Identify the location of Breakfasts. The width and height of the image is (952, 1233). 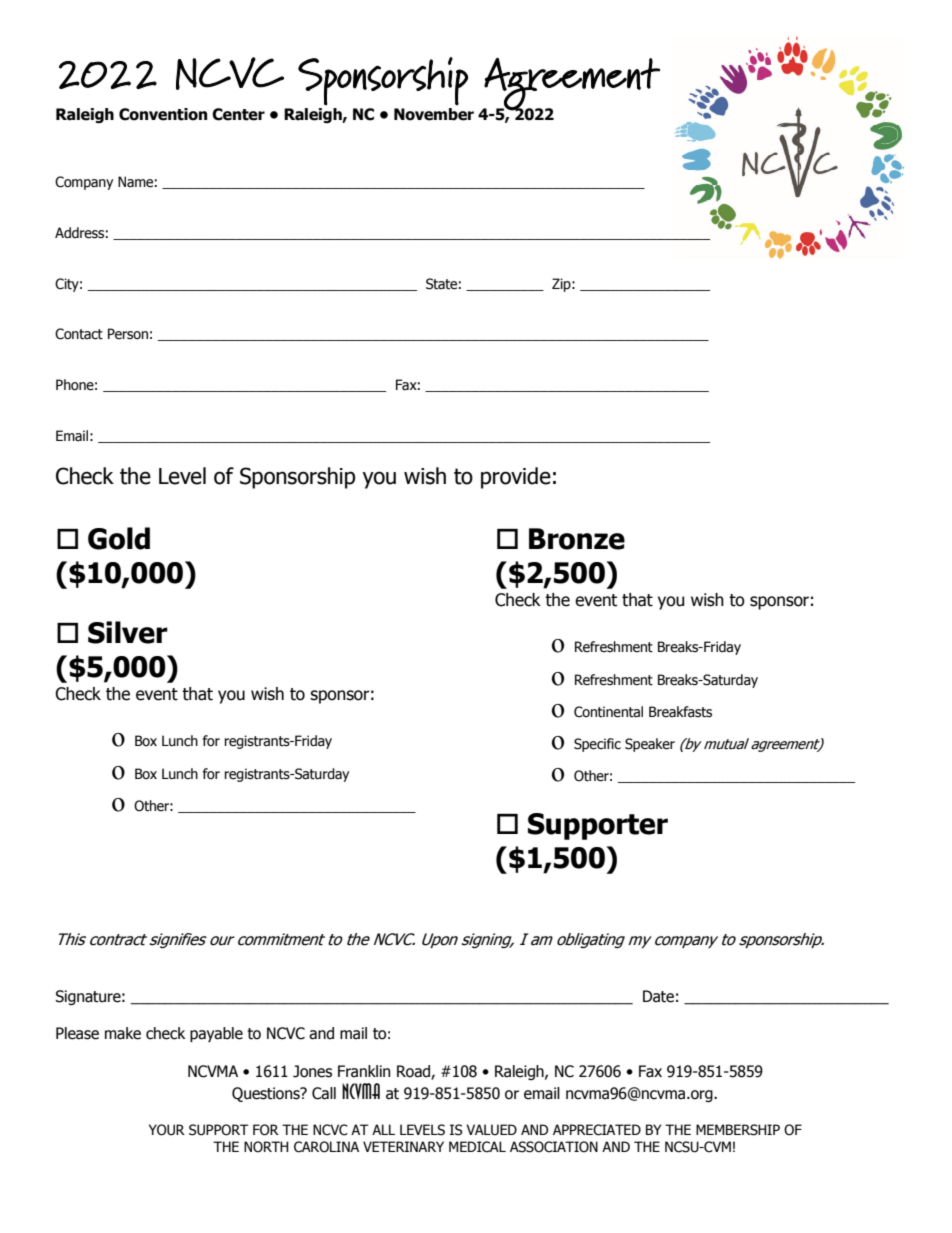
(680, 712).
